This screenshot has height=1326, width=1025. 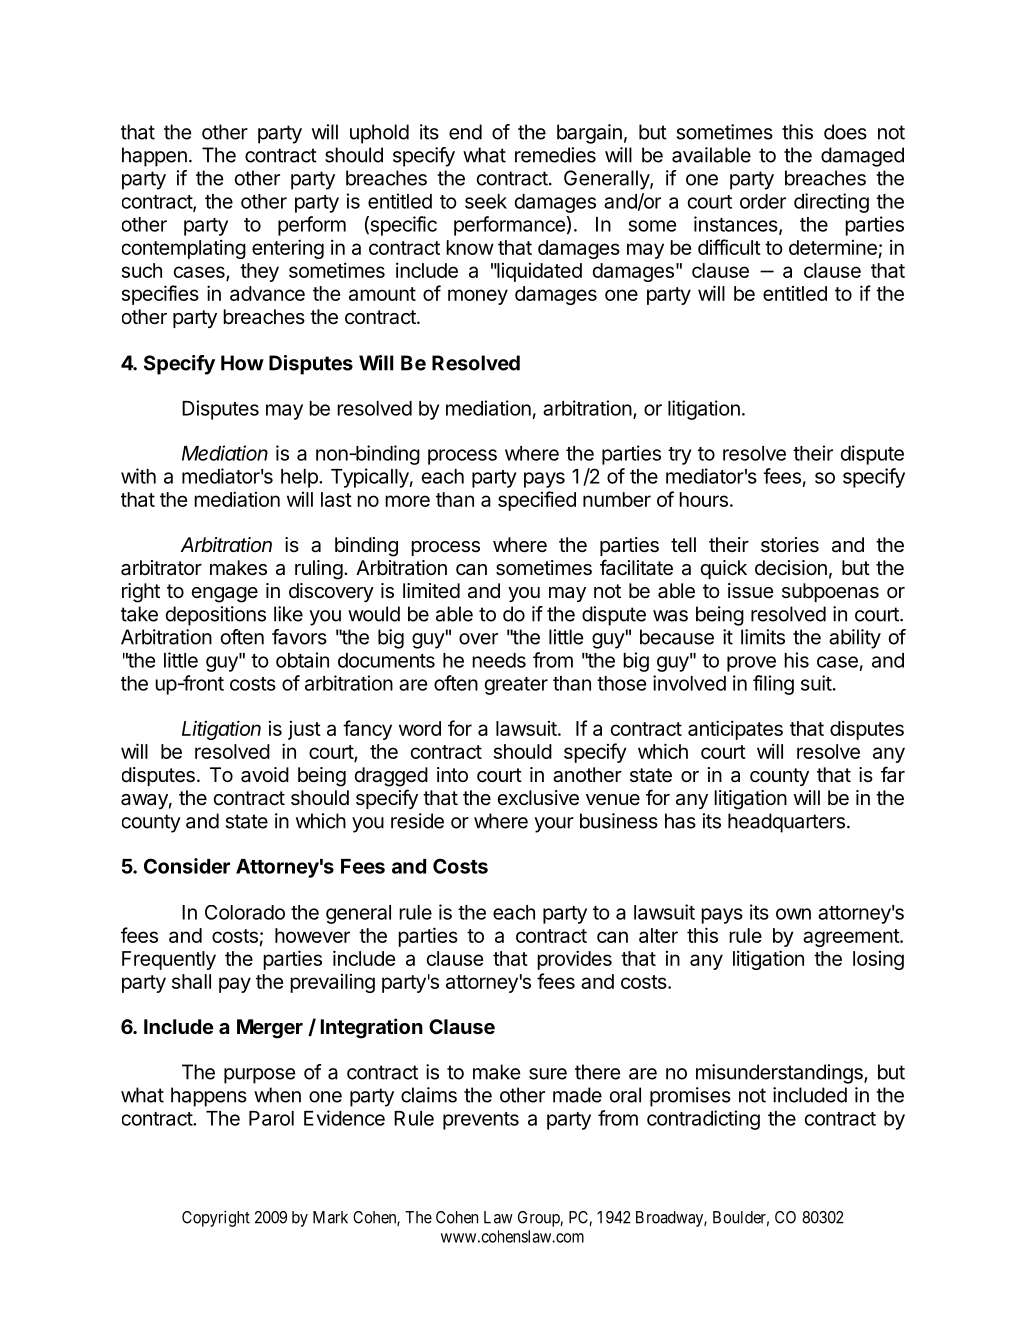 What do you see at coordinates (184, 249) in the screenshot?
I see `contemplating` at bounding box center [184, 249].
